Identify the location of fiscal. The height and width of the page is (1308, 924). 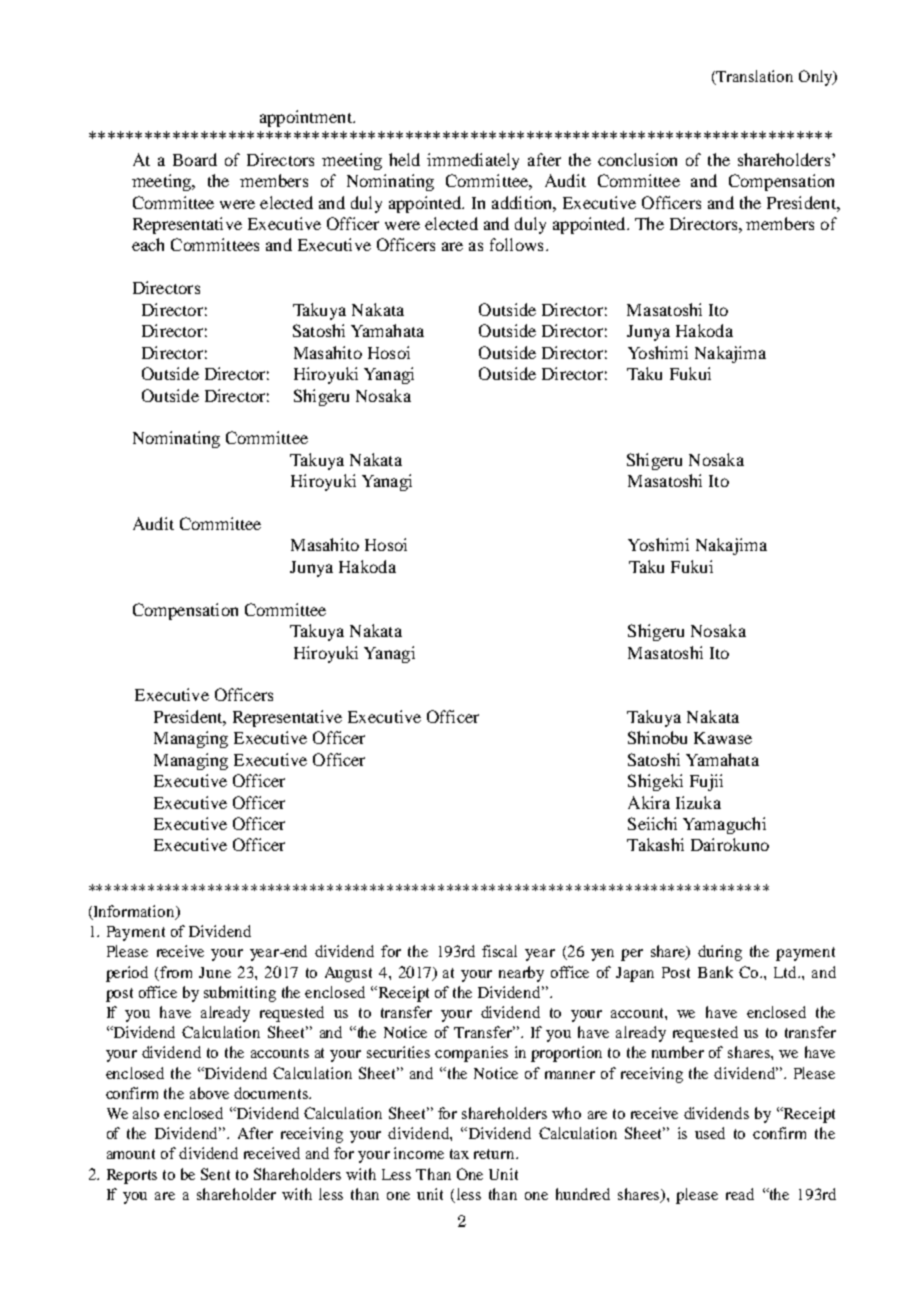
(499, 951).
